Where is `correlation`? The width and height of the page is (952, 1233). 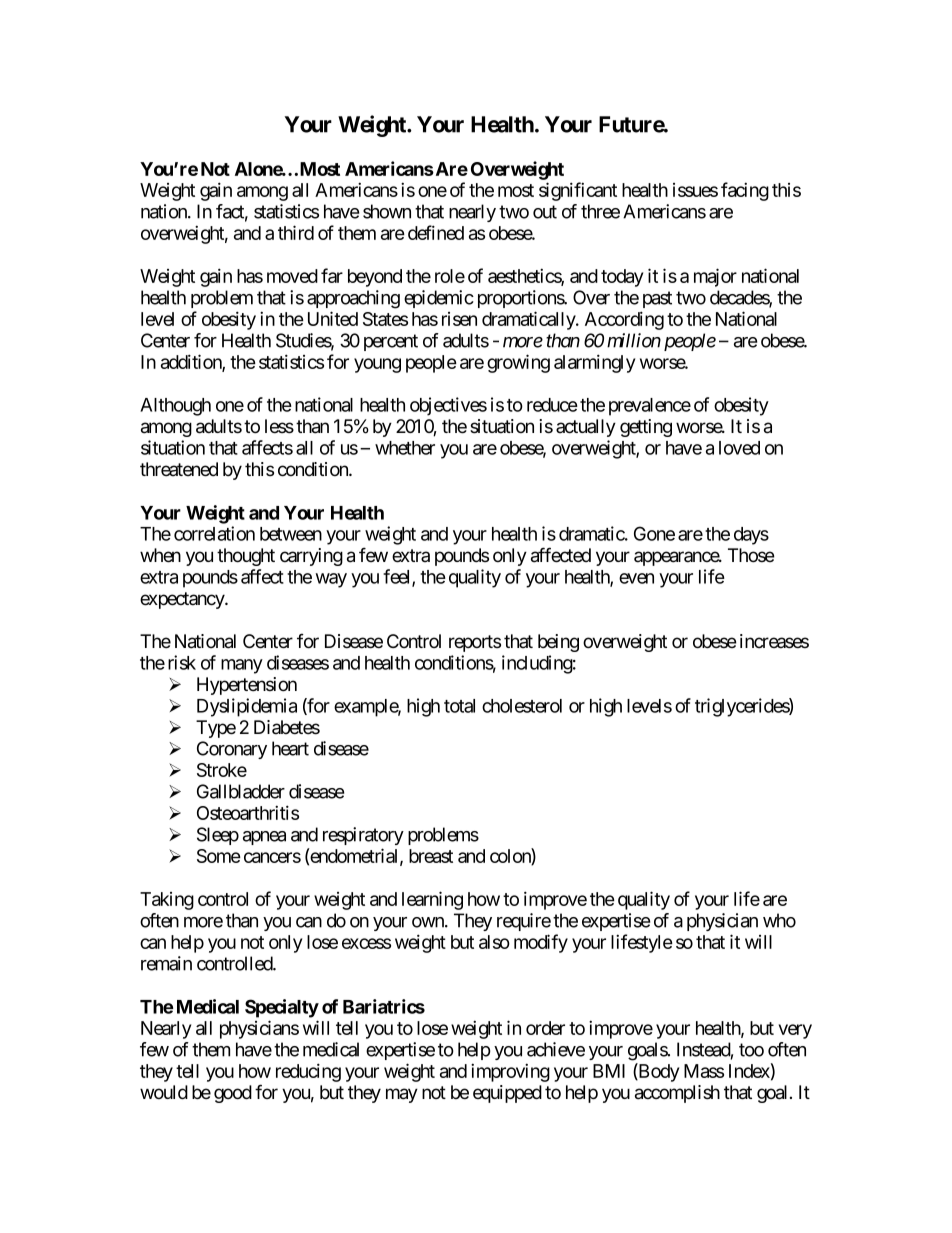 correlation is located at coordinates (214, 533).
